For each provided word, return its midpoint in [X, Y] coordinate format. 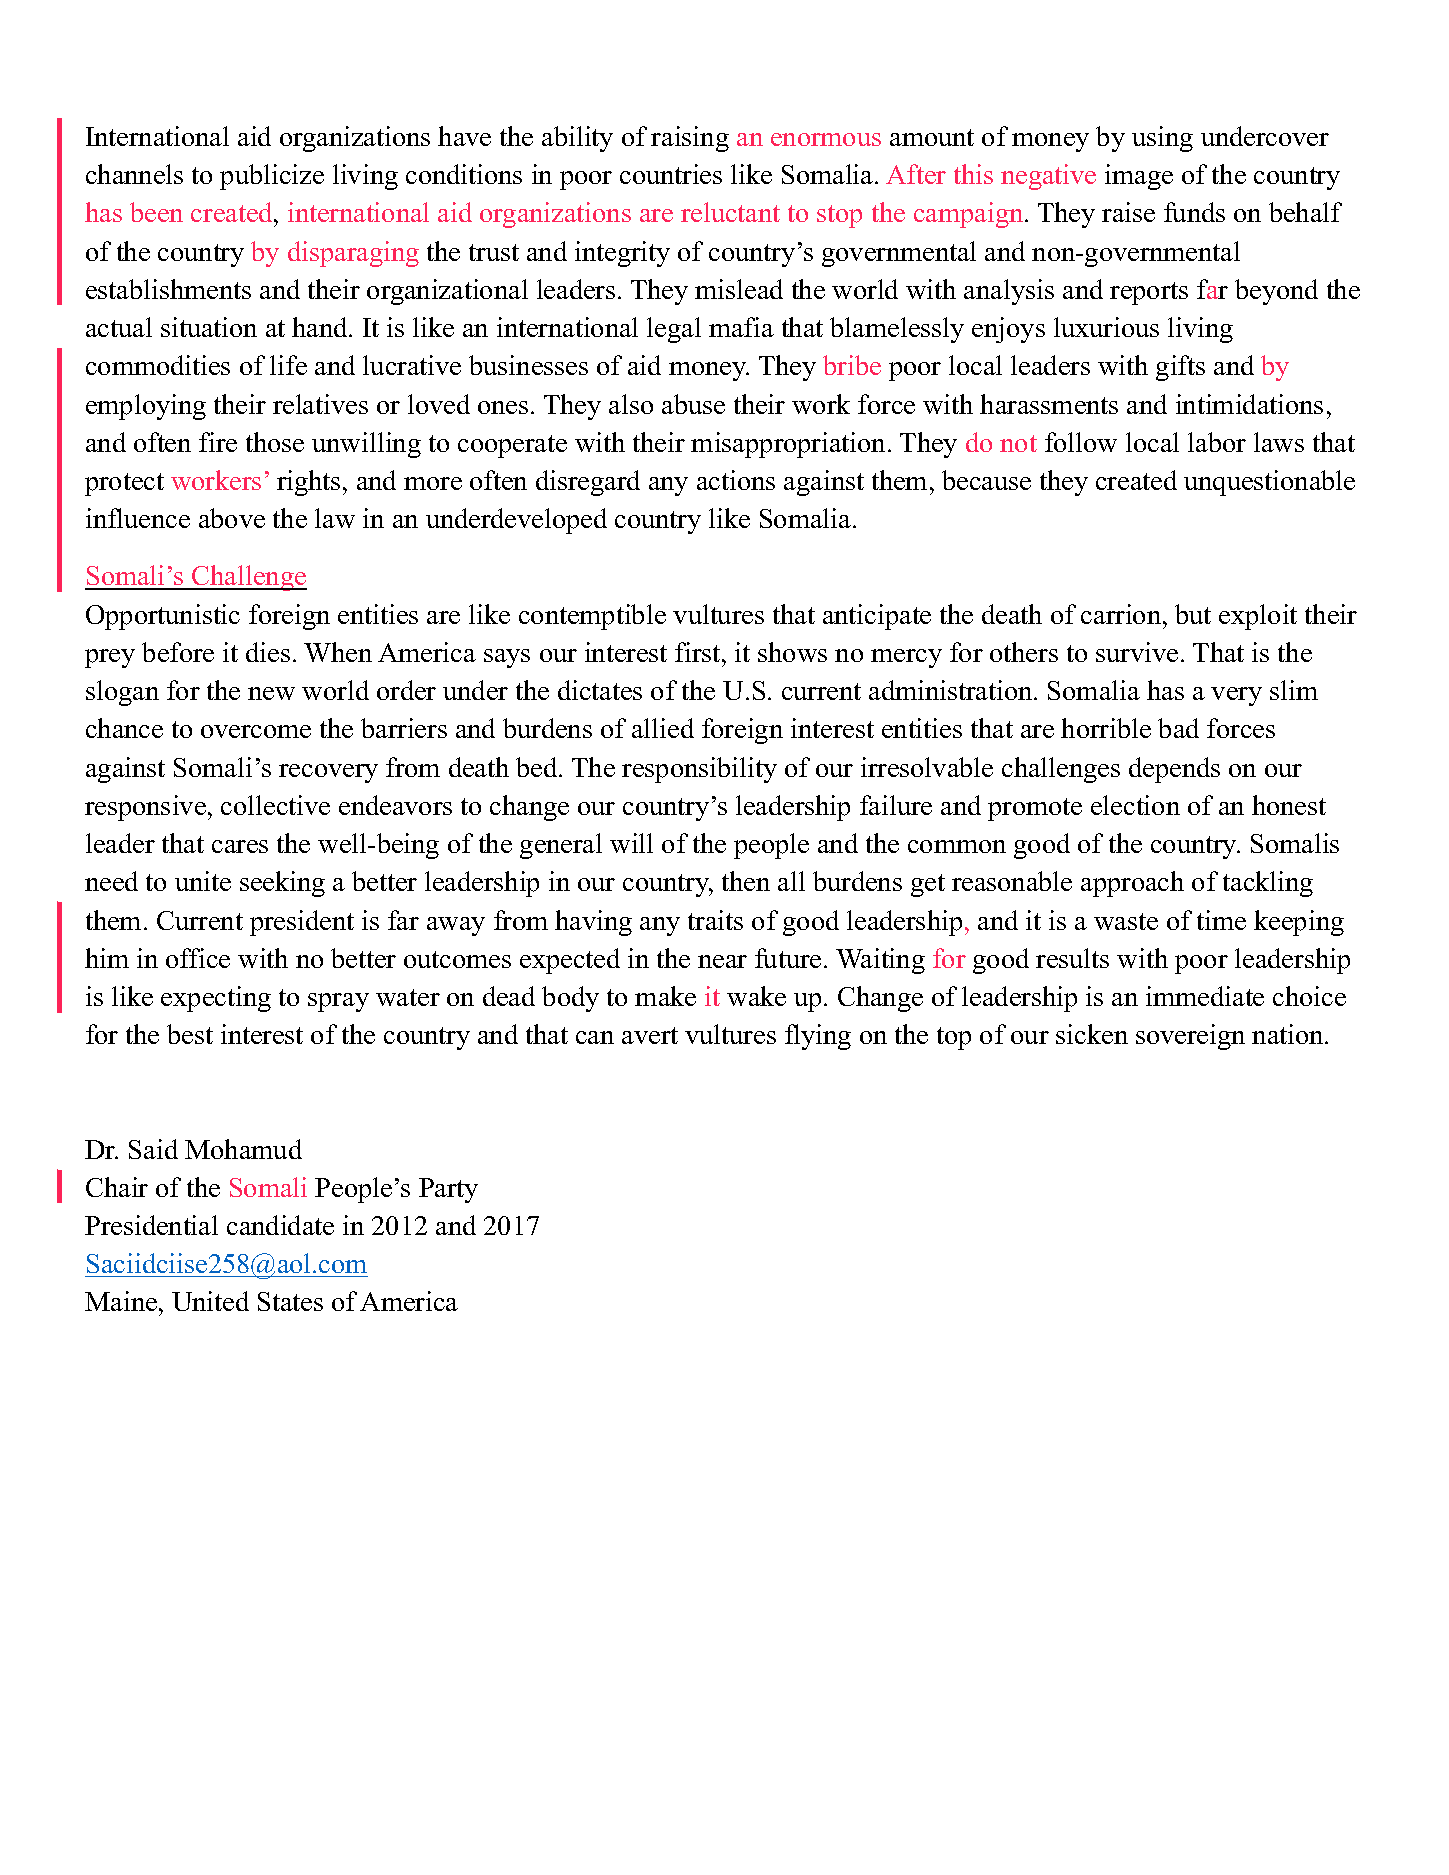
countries [671, 174]
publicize [272, 177]
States [290, 1301]
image [1139, 177]
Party [448, 1190]
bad [1178, 728]
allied [663, 728]
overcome [256, 731]
